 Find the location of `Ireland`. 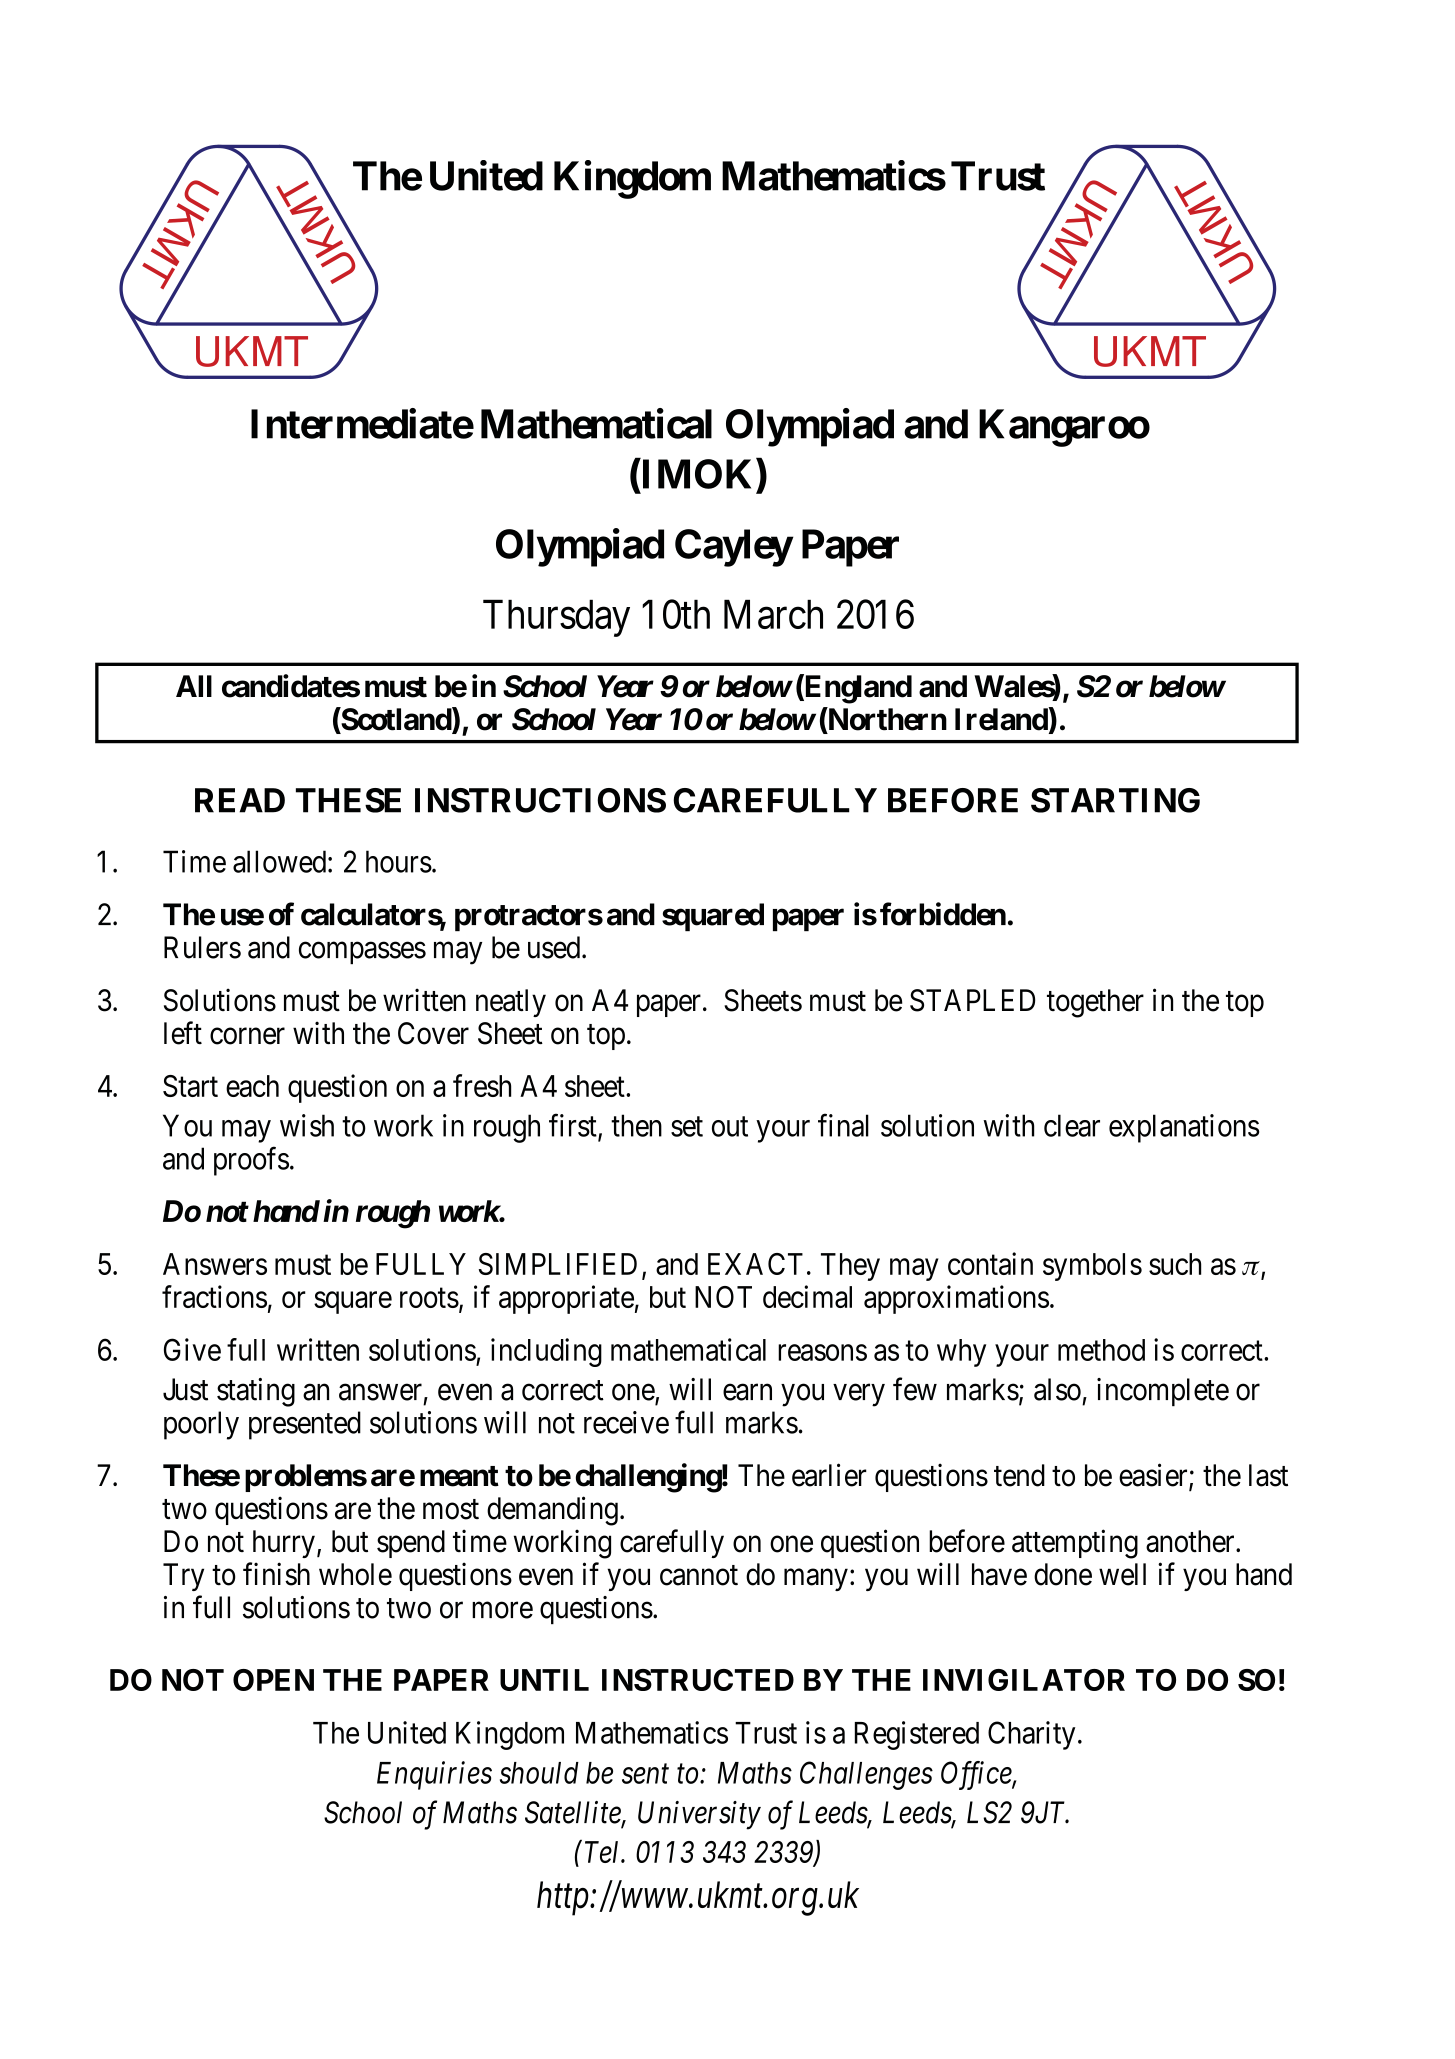

Ireland is located at coordinates (1002, 719).
